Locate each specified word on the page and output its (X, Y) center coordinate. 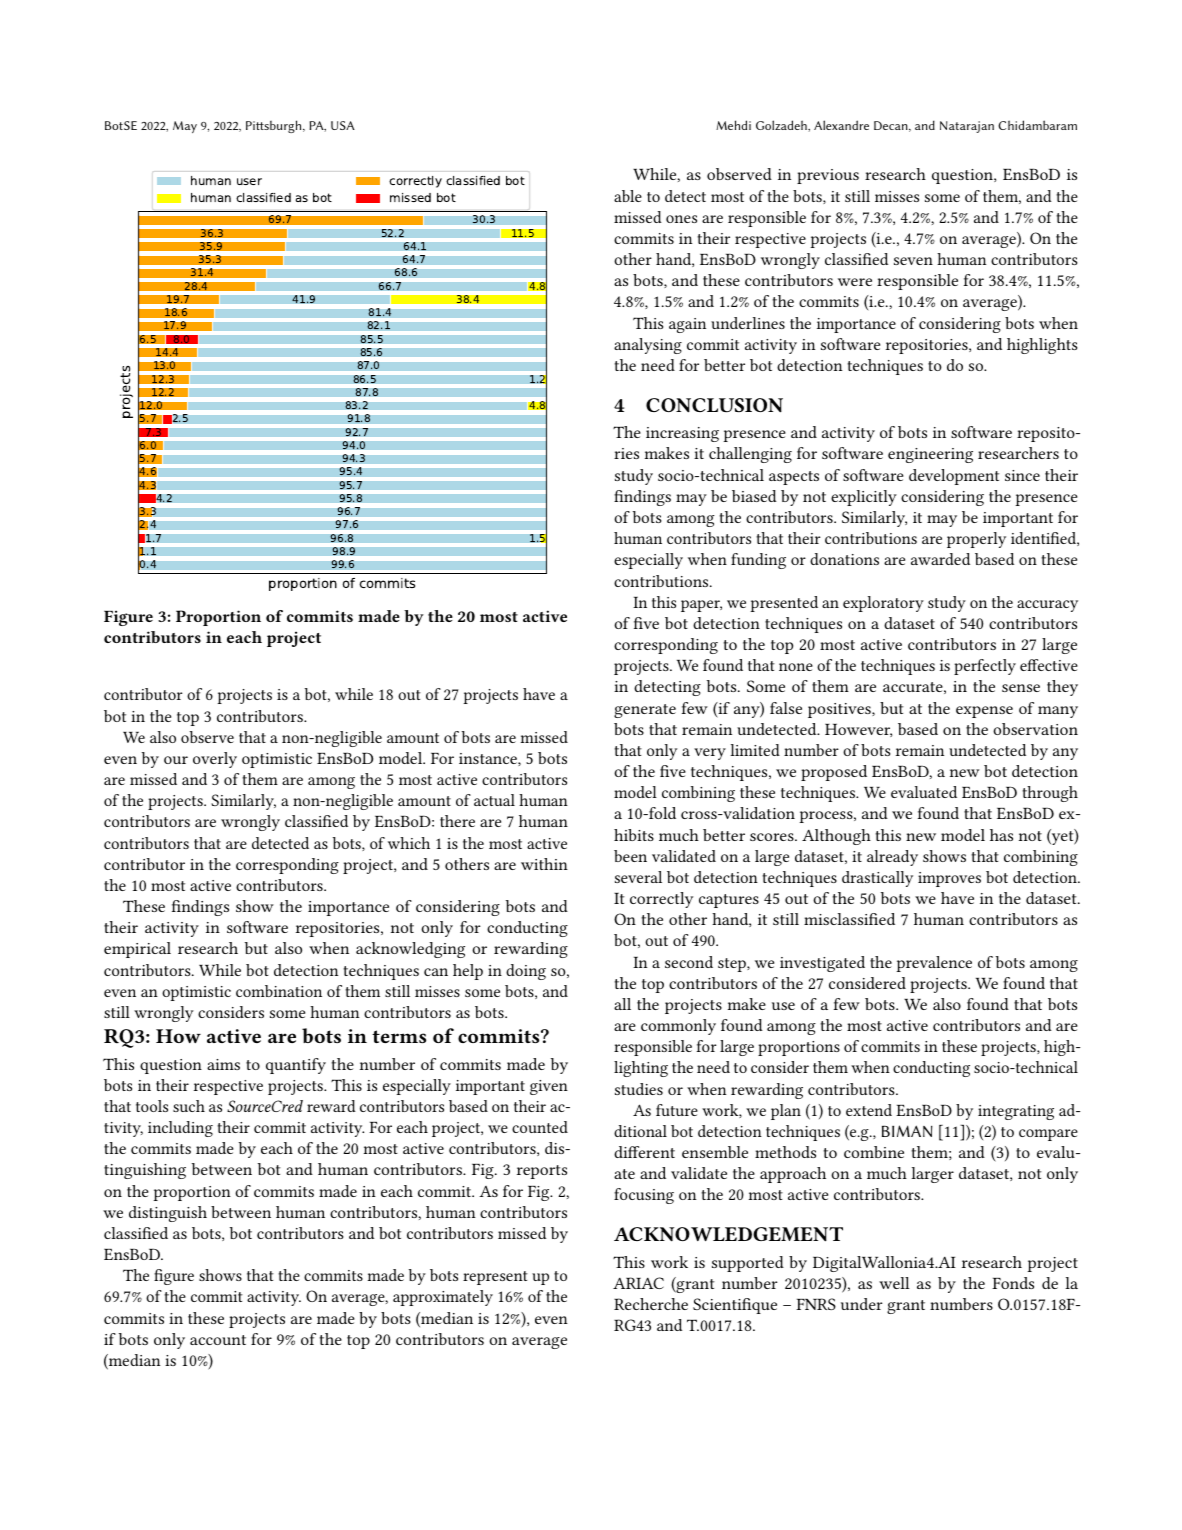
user (249, 181)
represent (495, 1278)
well (894, 1283)
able (628, 196)
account (218, 1340)
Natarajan (967, 127)
